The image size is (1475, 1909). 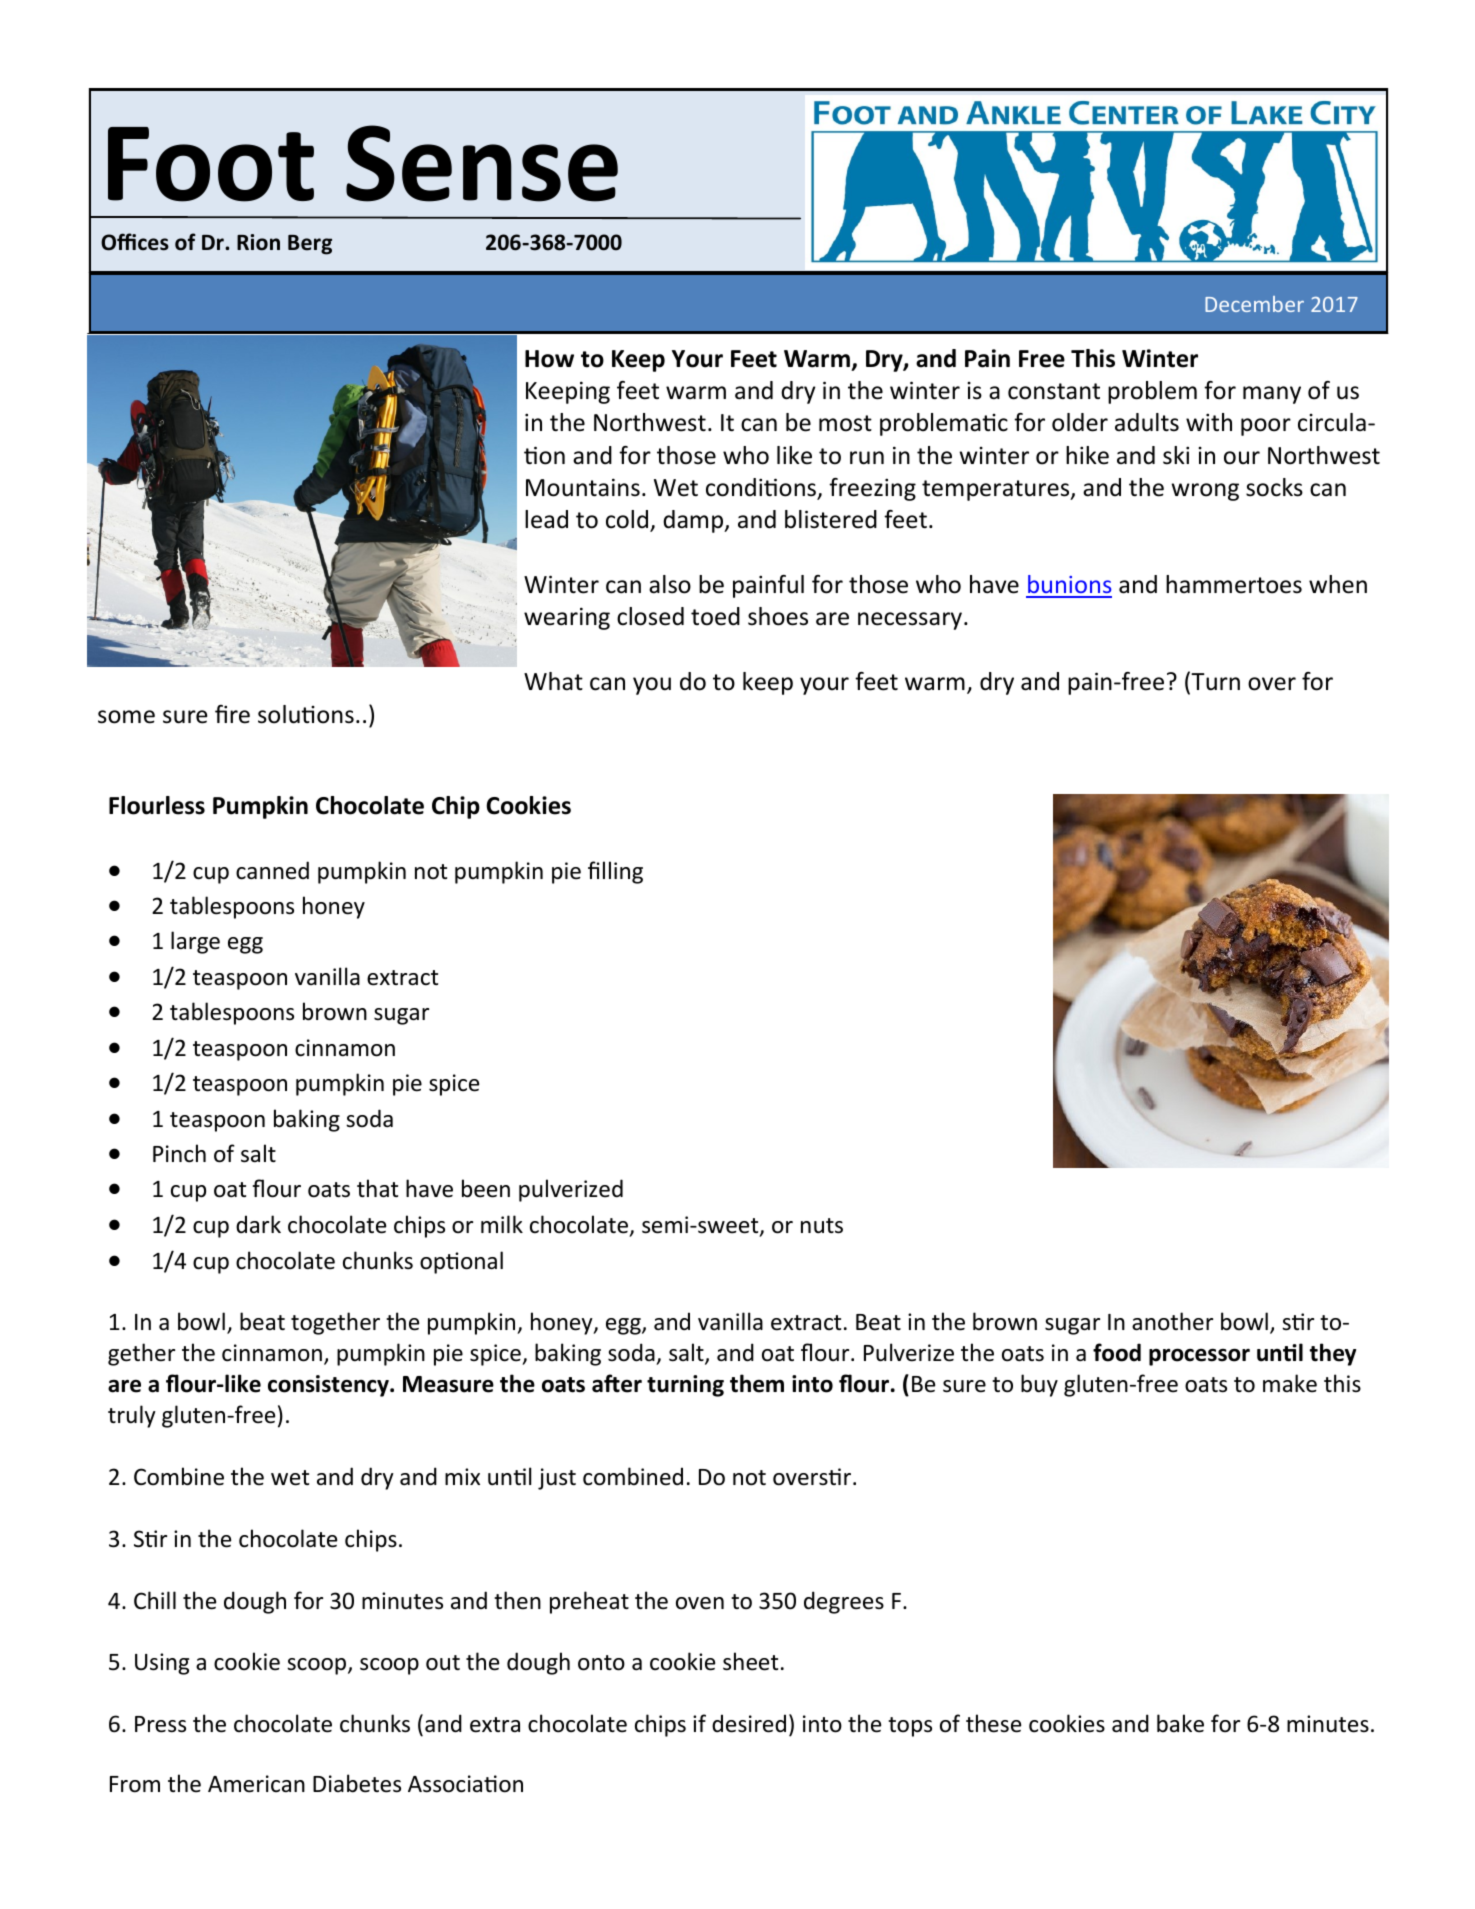 I want to click on December, so click(x=1254, y=304).
